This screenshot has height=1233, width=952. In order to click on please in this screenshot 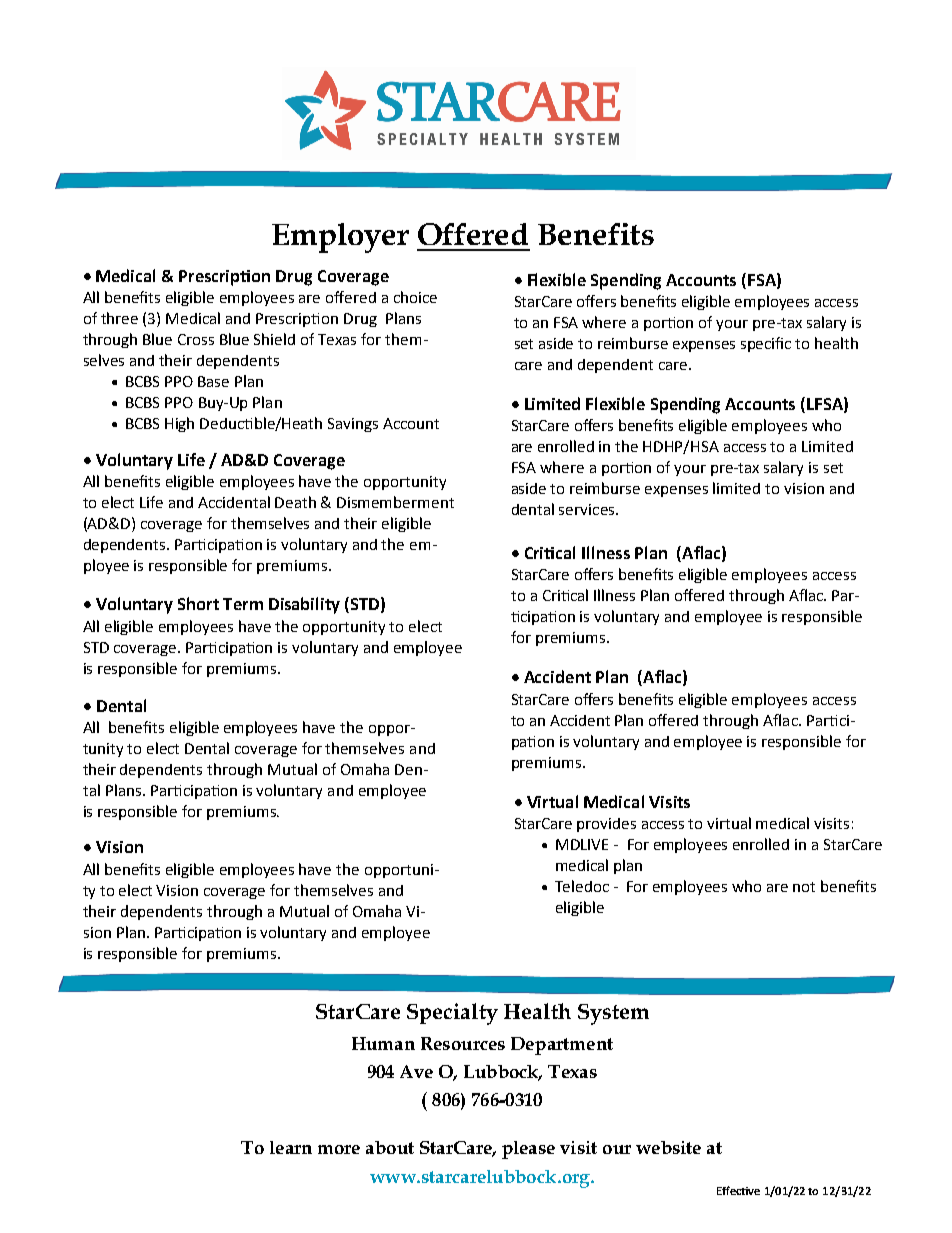, I will do `click(528, 1150)`.
